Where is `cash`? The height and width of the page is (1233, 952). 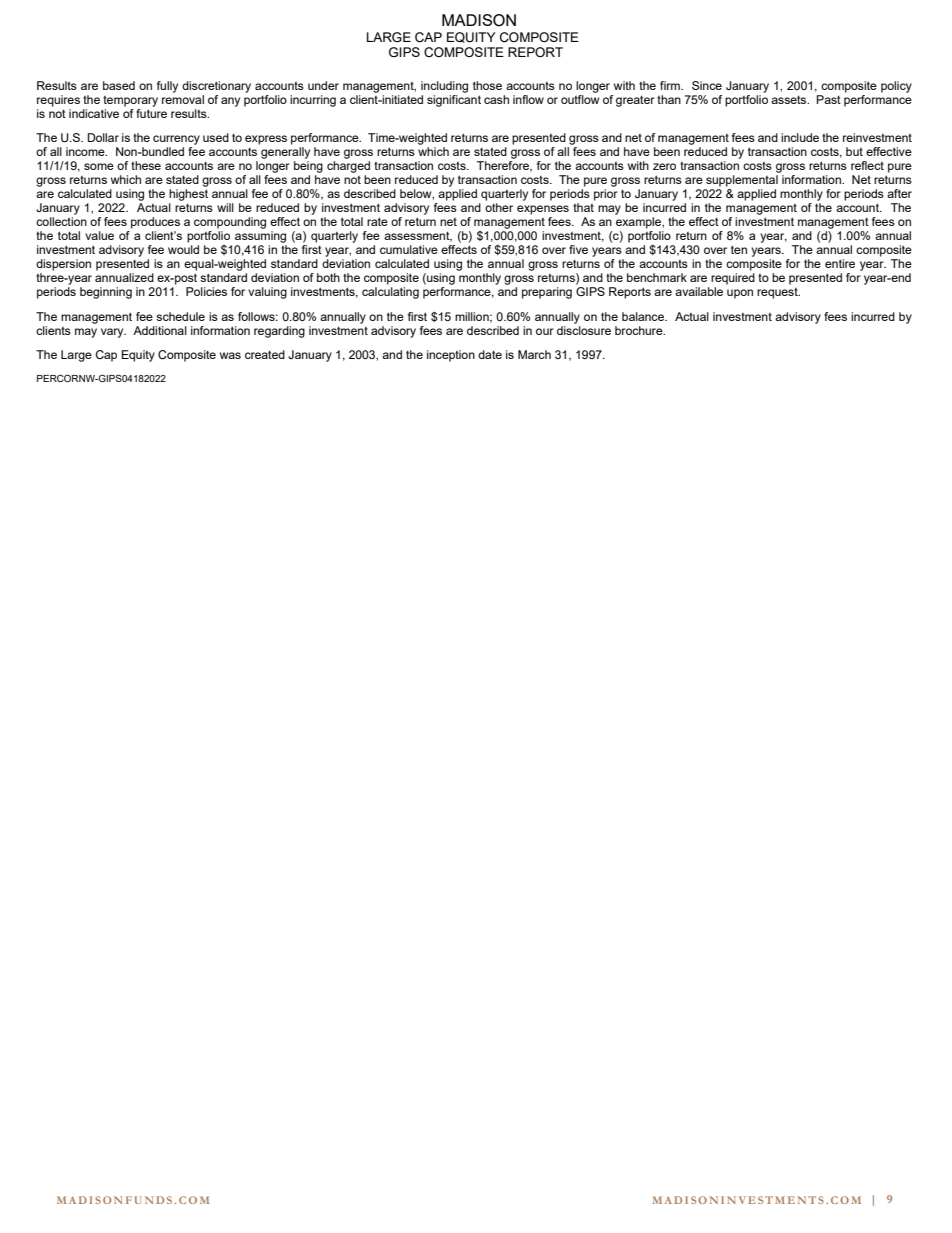 cash is located at coordinates (496, 99).
